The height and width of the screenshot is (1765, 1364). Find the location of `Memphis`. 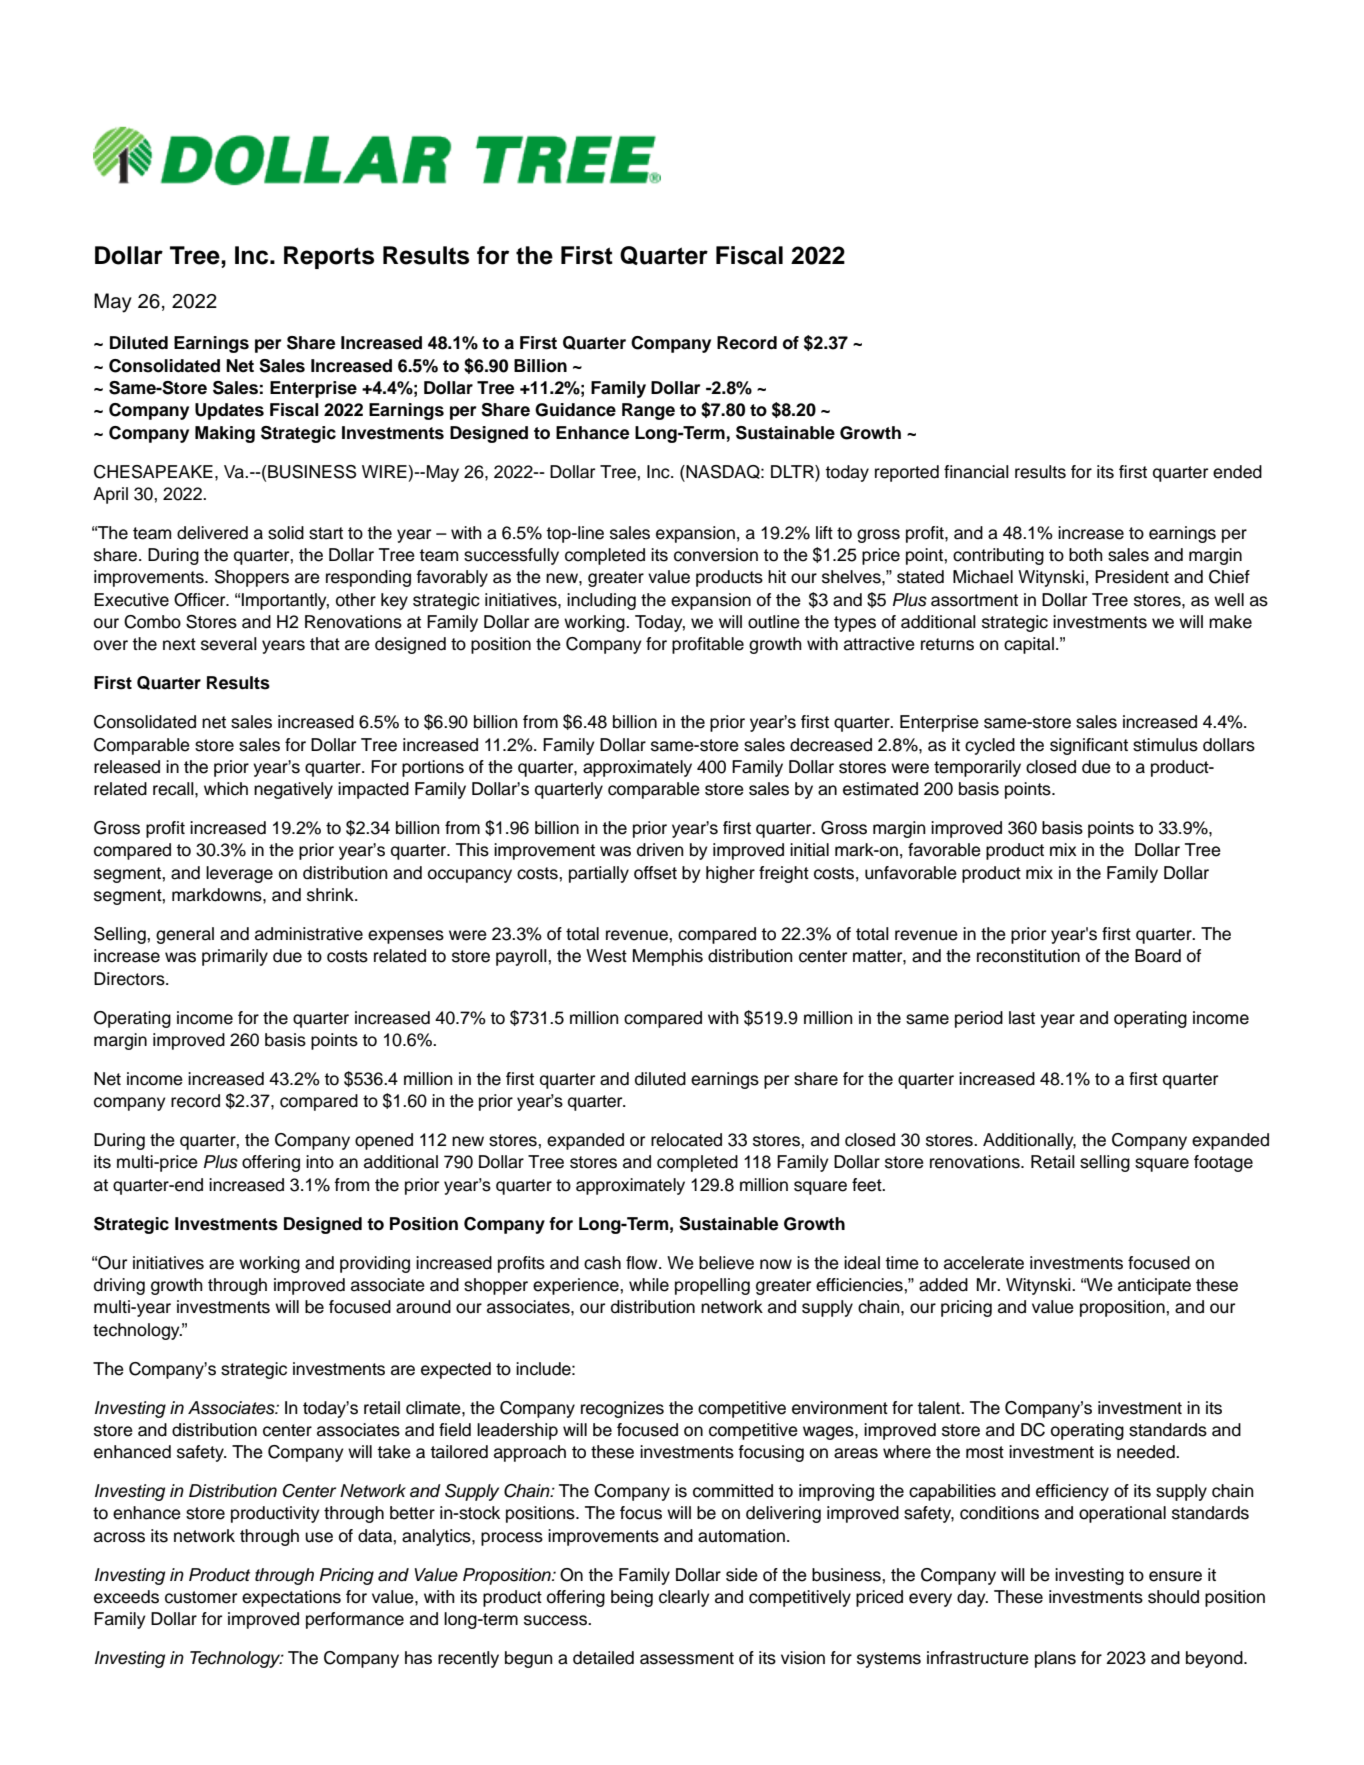

Memphis is located at coordinates (668, 957).
